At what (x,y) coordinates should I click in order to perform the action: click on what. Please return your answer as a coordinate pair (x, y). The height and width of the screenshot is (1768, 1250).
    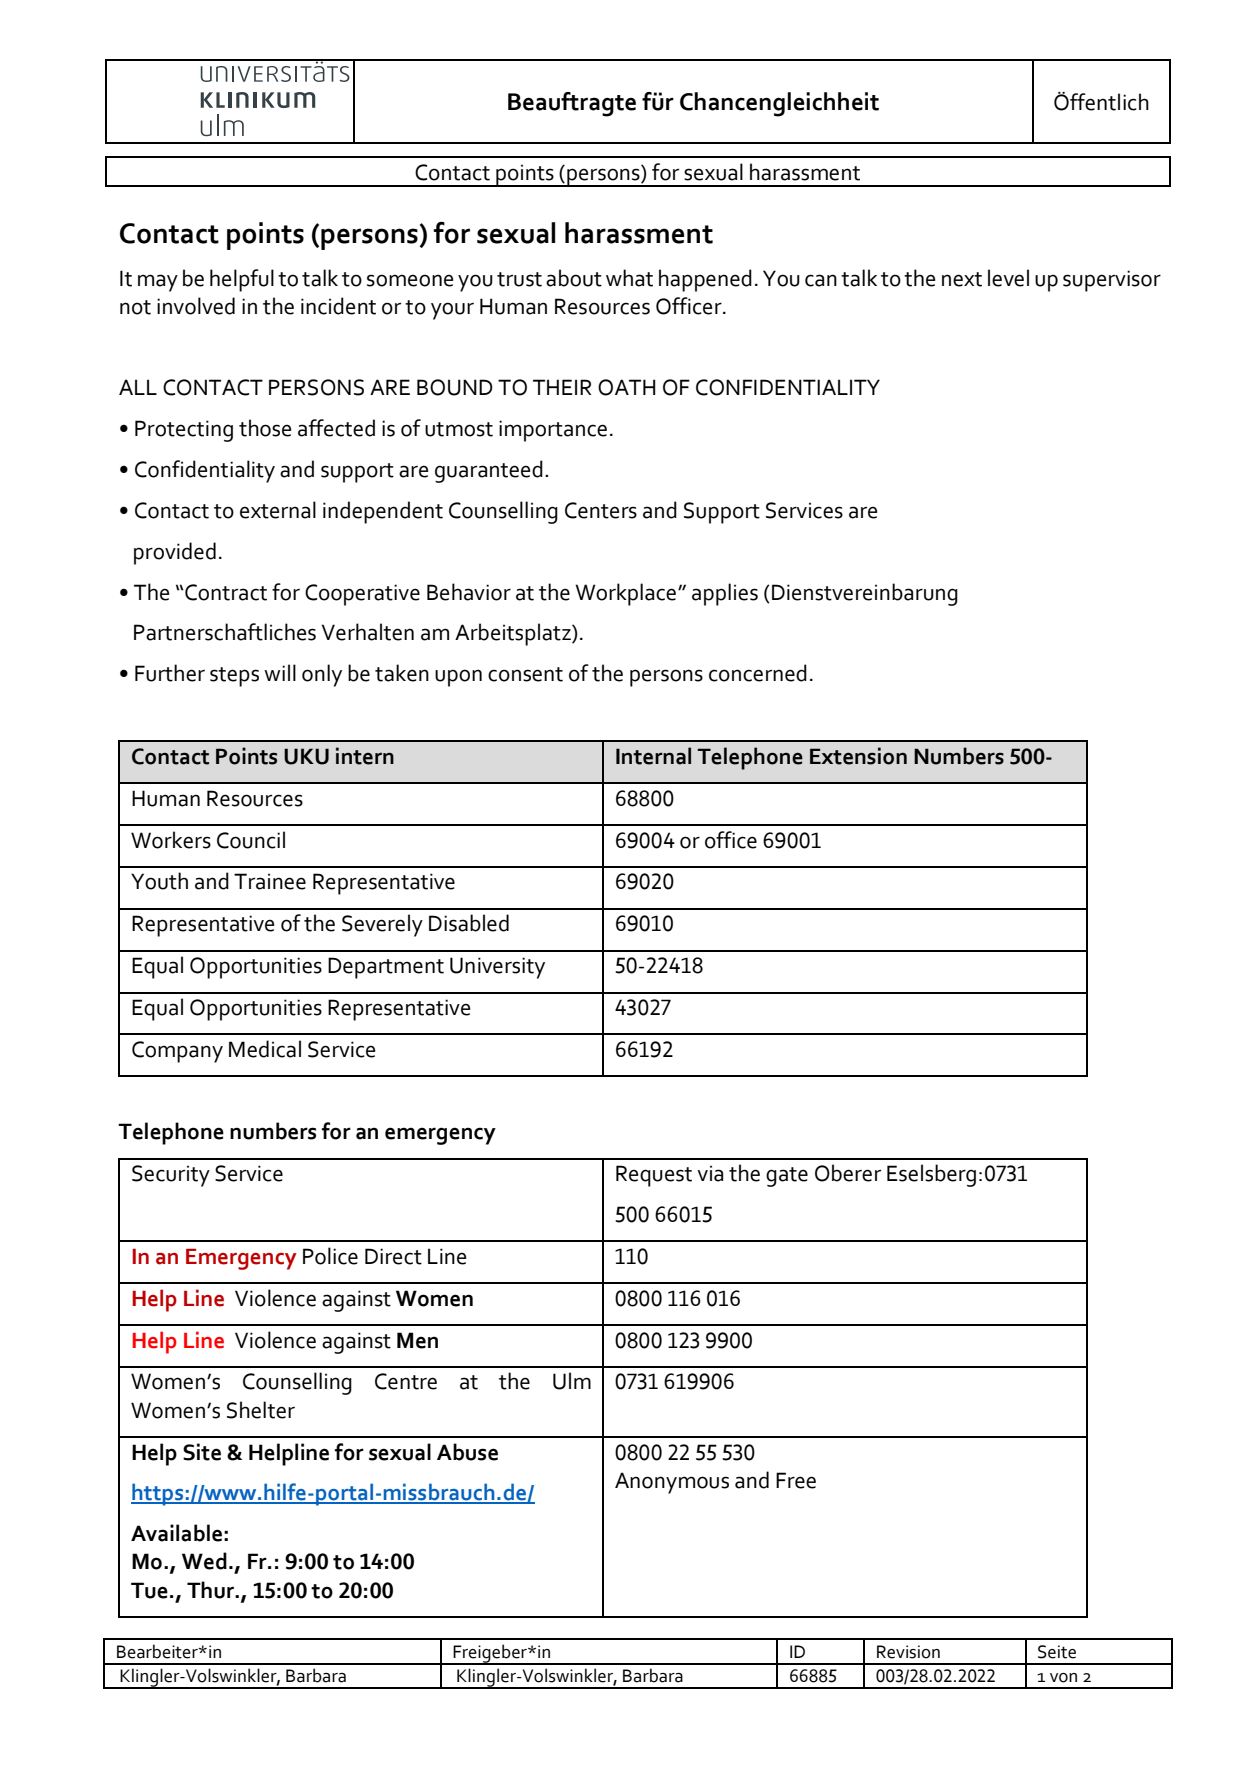
    Looking at the image, I should click on (629, 278).
